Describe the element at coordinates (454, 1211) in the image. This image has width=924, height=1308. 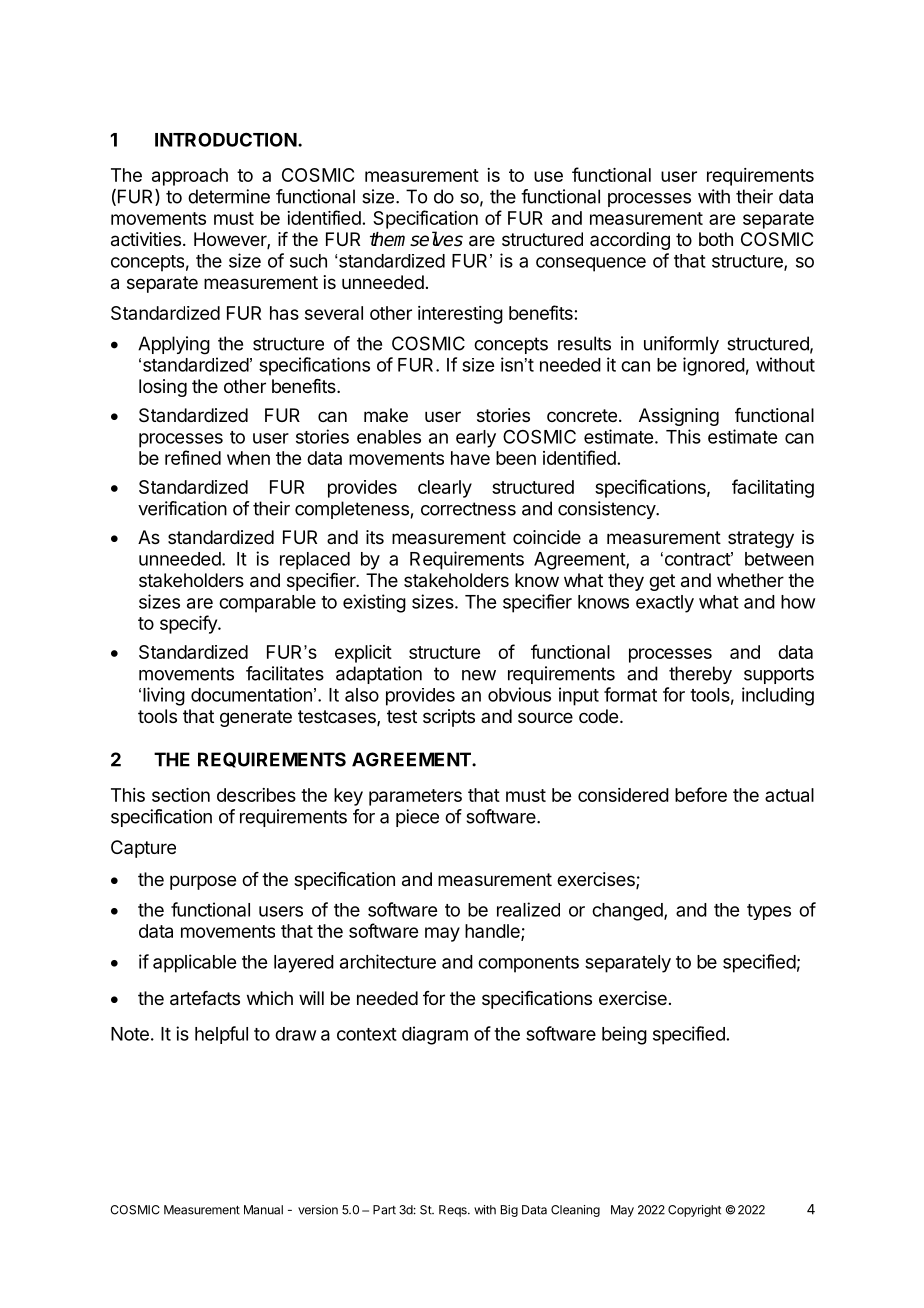
I see `Reqs` at that location.
